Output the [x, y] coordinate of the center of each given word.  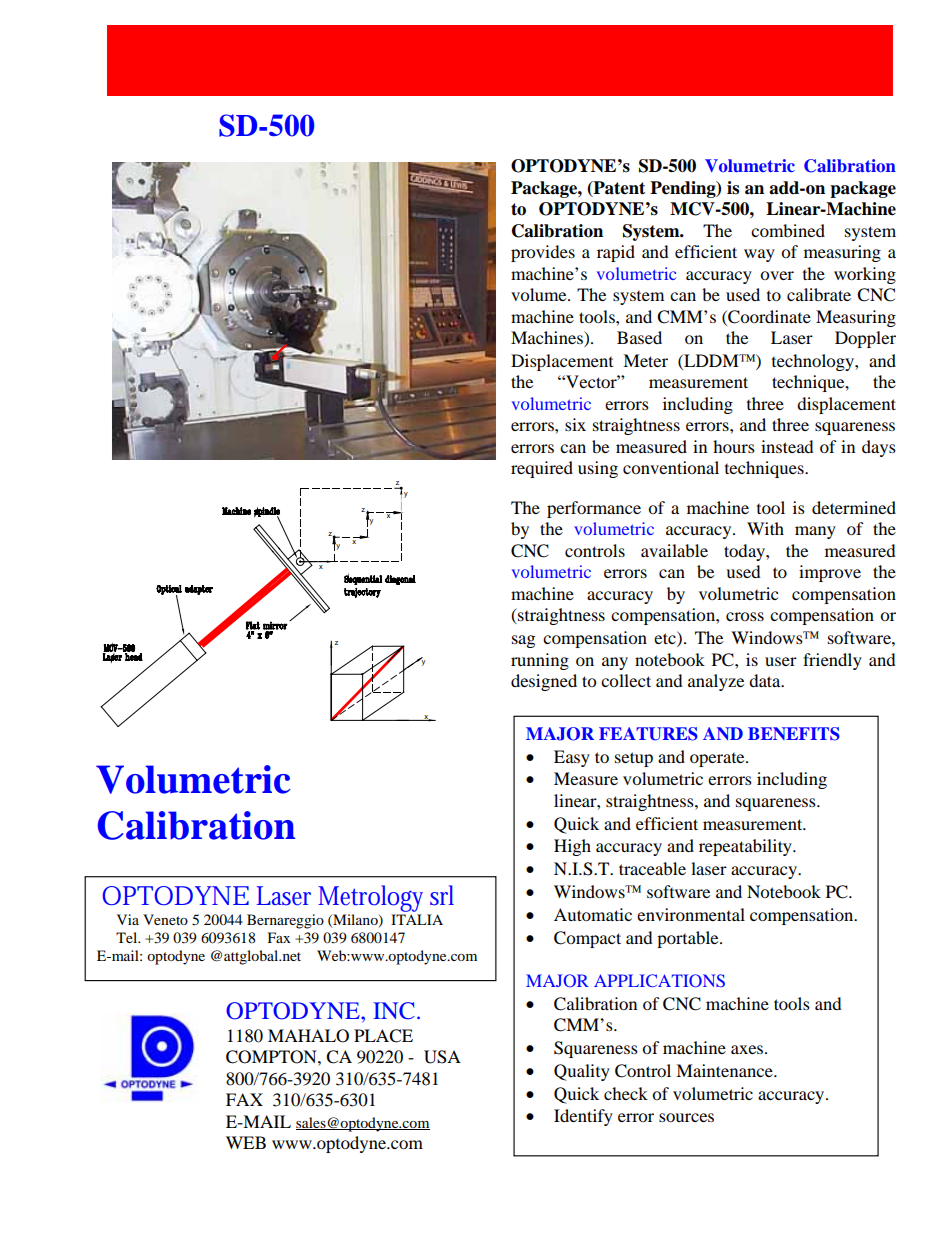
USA [442, 1057]
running [540, 661]
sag [523, 641]
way [759, 255]
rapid [616, 253]
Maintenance [725, 1070]
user [781, 661]
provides [543, 253]
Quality [582, 1072]
